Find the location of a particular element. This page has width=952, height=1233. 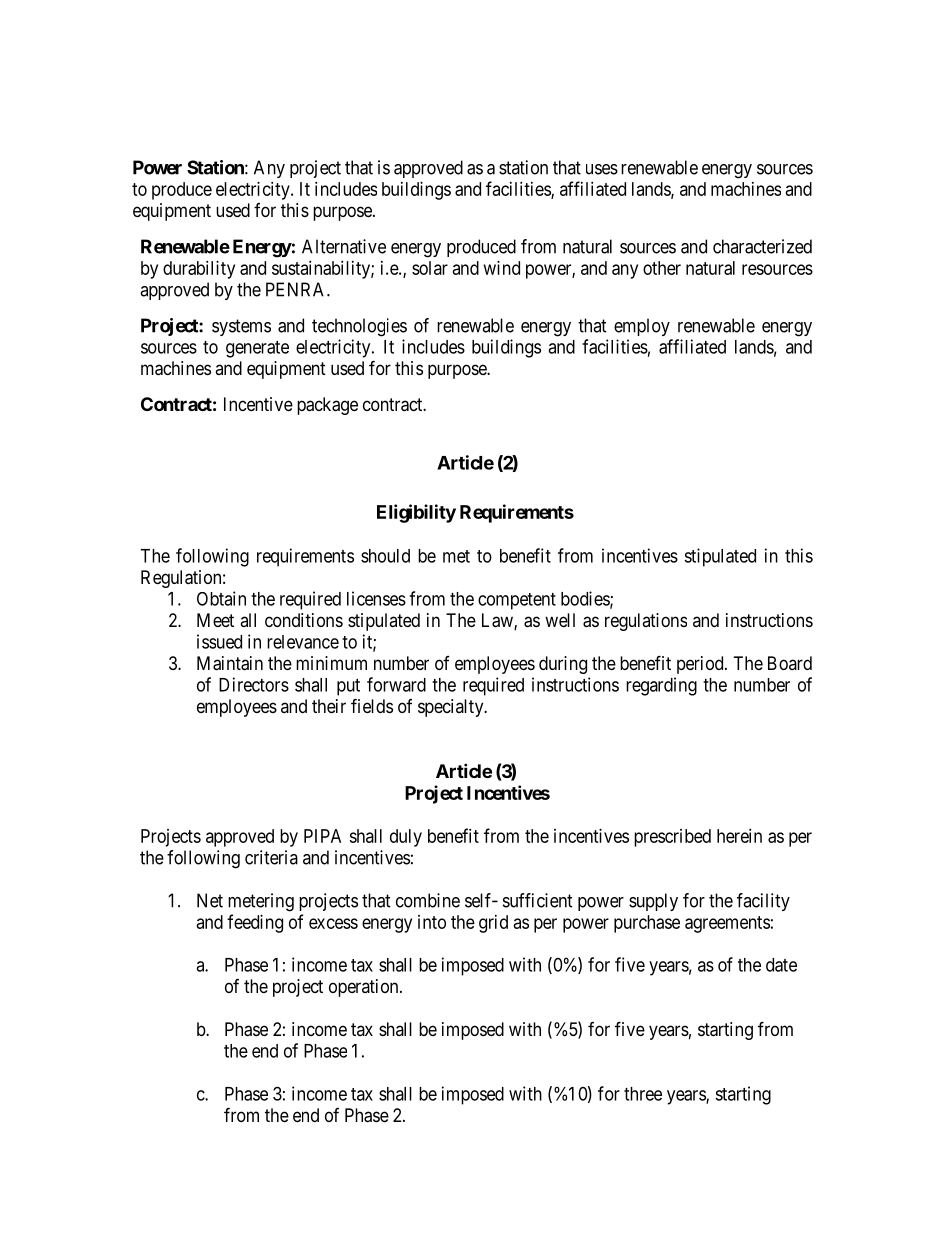

package is located at coordinates (327, 406).
